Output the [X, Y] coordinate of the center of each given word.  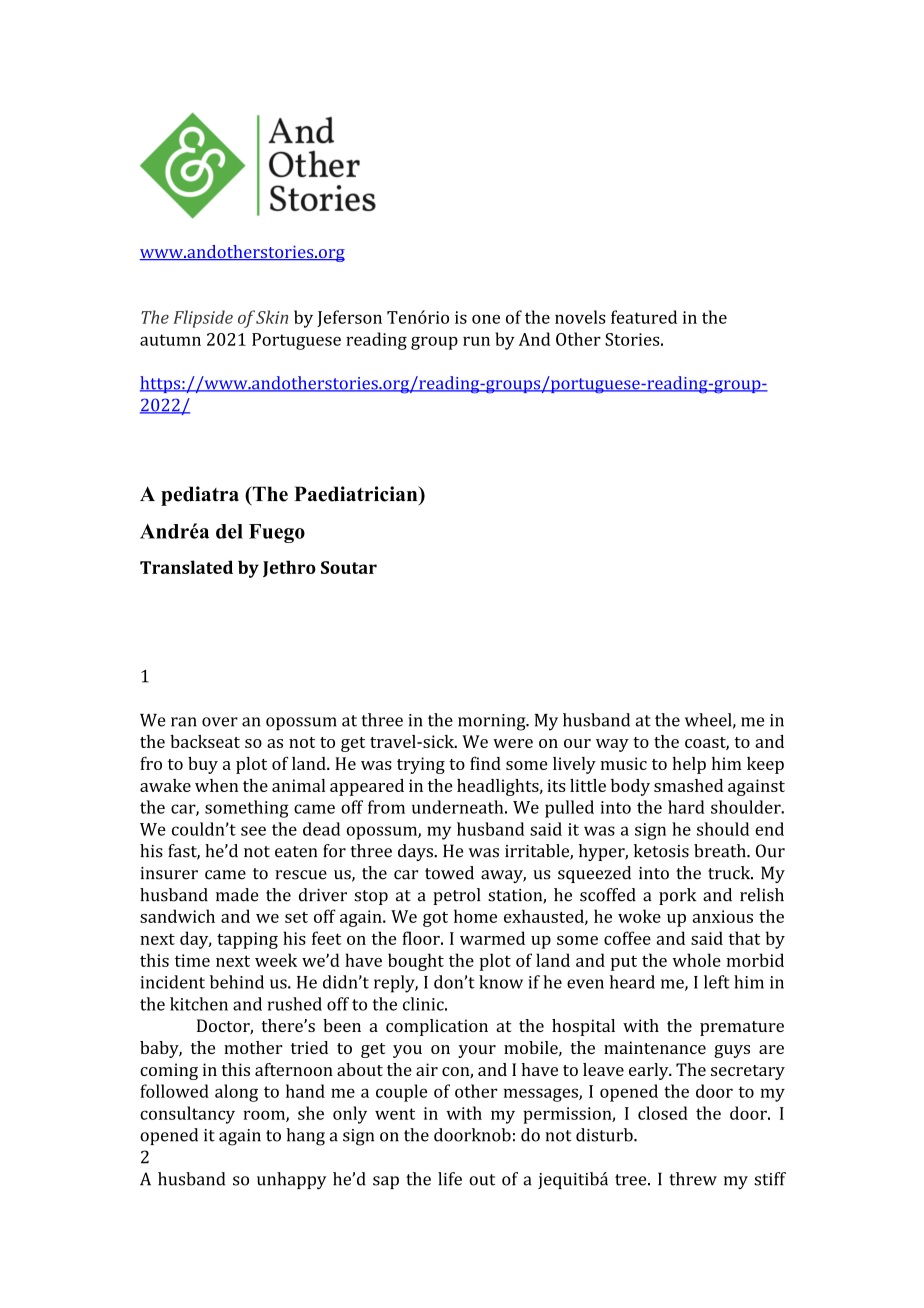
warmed [492, 938]
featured [644, 317]
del [229, 531]
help [689, 765]
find [485, 763]
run [476, 341]
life [450, 1179]
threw [693, 1179]
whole [696, 960]
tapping [247, 940]
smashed [688, 785]
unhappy [291, 1180]
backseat [205, 741]
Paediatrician [357, 494]
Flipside [203, 319]
